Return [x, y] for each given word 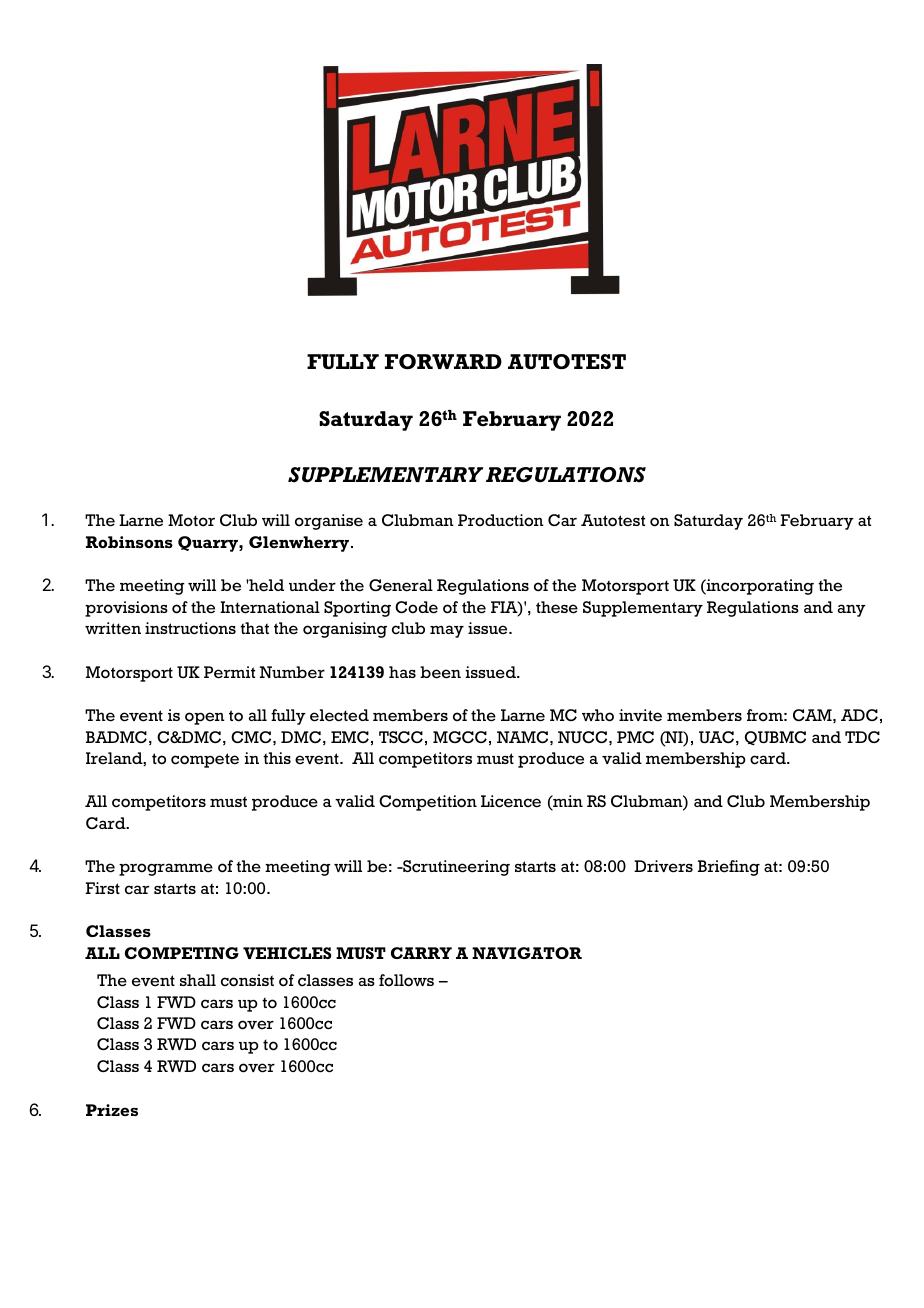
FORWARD [443, 361]
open [205, 718]
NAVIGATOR [527, 953]
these [557, 607]
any [852, 610]
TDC [862, 737]
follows [406, 980]
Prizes [112, 1110]
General [401, 585]
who [598, 715]
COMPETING [182, 953]
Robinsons [129, 542]
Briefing [729, 868]
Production [501, 520]
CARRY [421, 953]
